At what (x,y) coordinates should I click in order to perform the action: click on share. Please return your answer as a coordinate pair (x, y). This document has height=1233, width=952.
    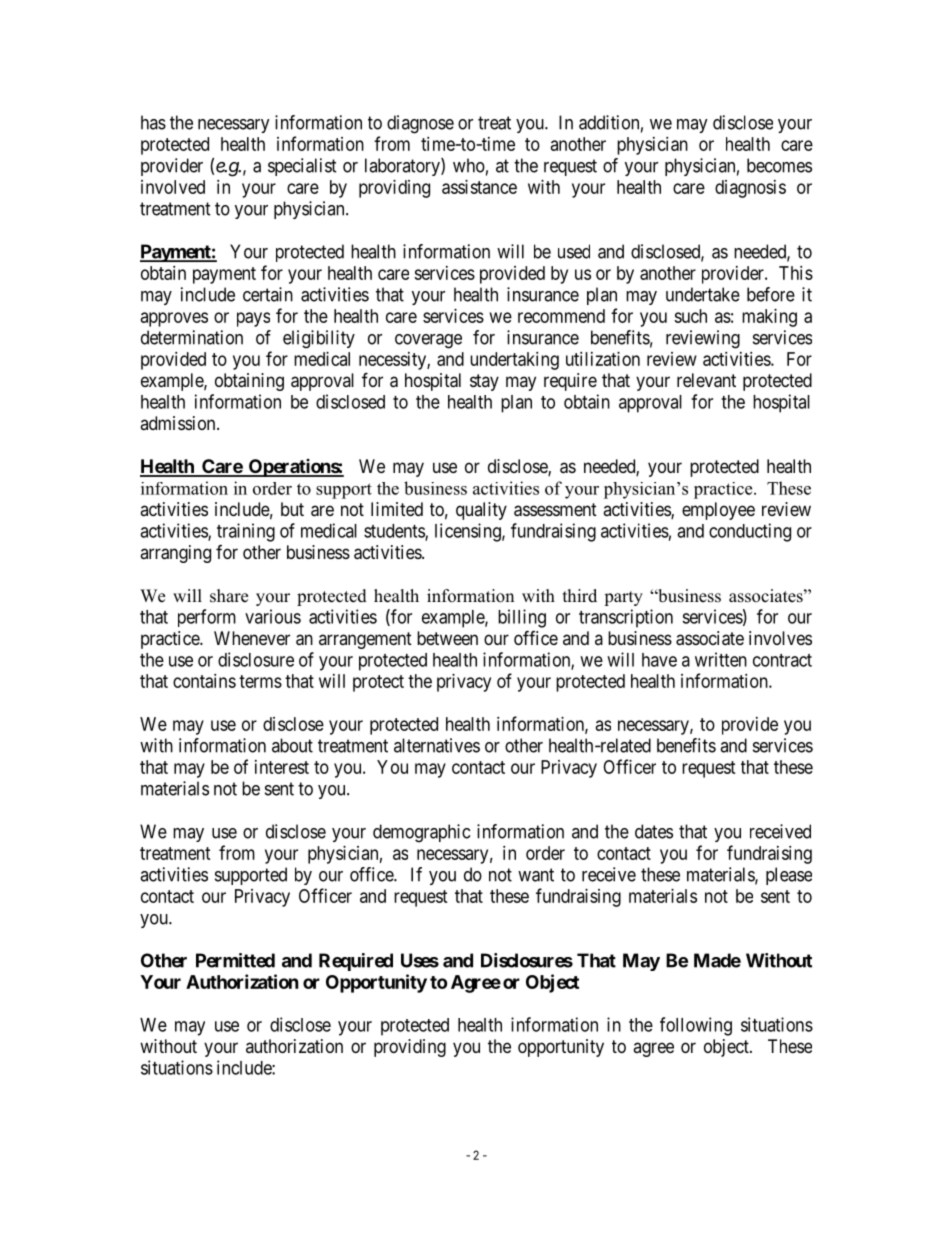
    Looking at the image, I should click on (229, 596).
